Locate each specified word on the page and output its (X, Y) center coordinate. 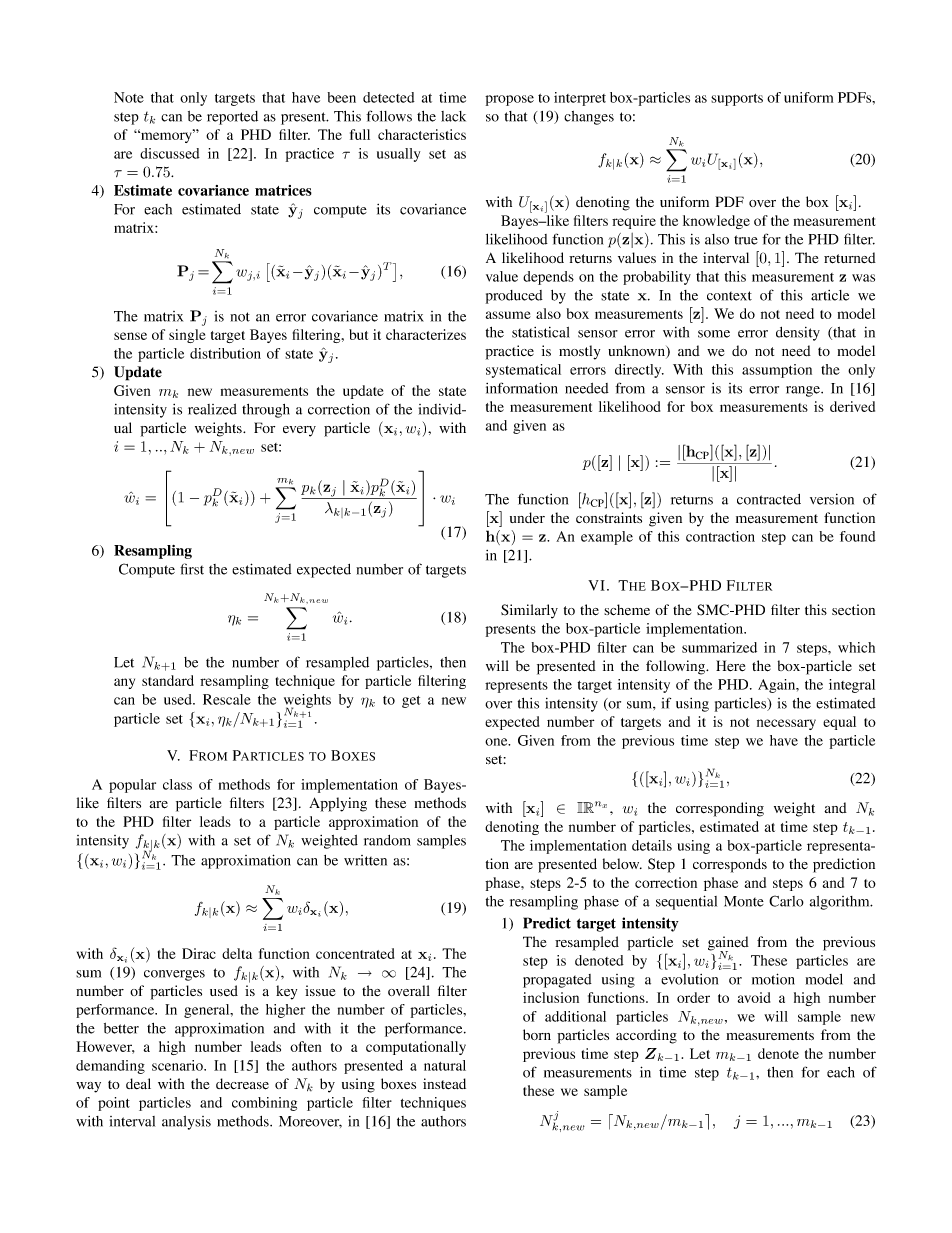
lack (453, 116)
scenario (178, 1065)
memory (167, 136)
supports (737, 100)
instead (444, 1083)
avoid (754, 997)
